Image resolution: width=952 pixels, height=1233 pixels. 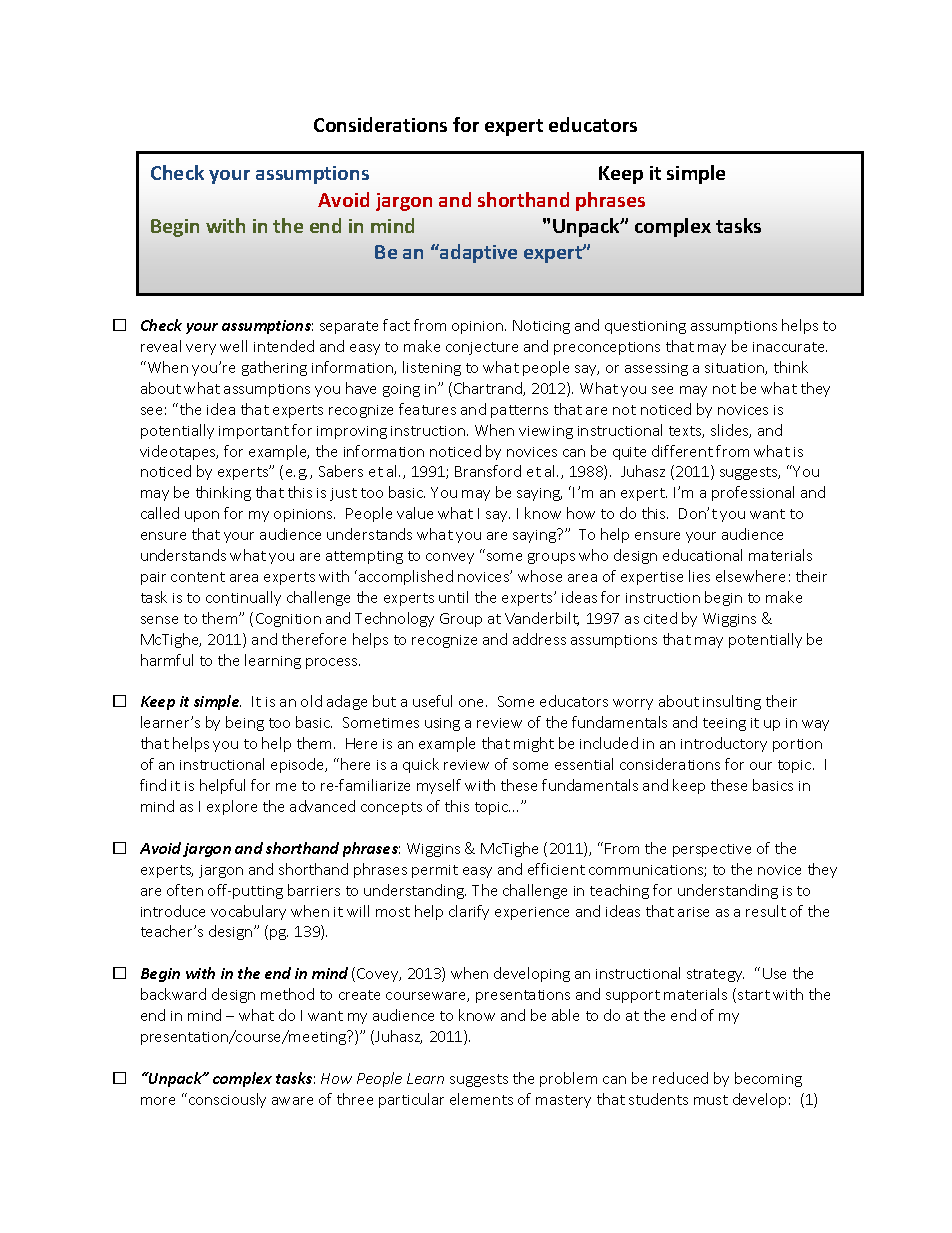 What do you see at coordinates (227, 1100) in the screenshot?
I see `consciously` at bounding box center [227, 1100].
